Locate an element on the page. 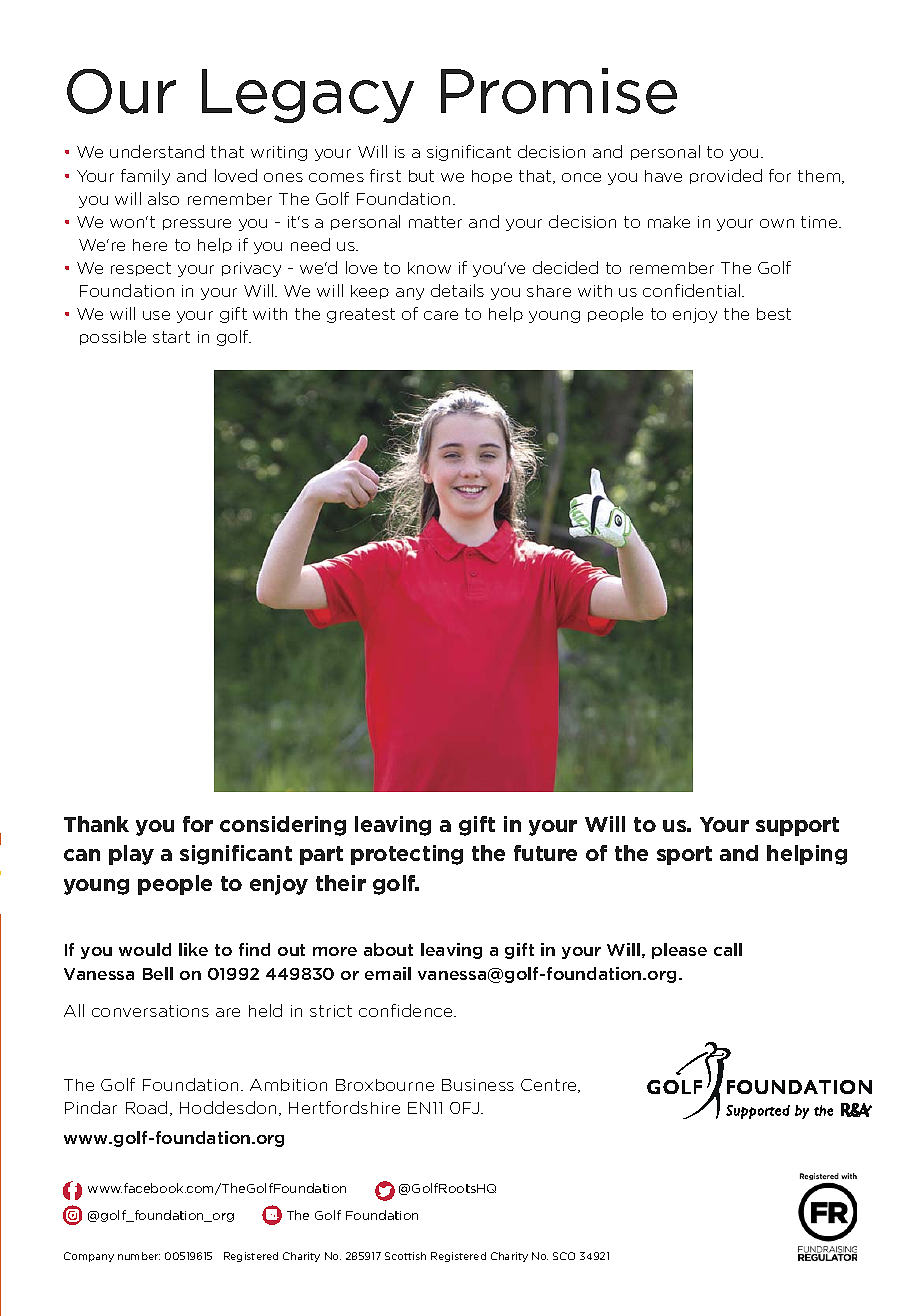 The width and height of the image is (916, 1316). care is located at coordinates (441, 315).
